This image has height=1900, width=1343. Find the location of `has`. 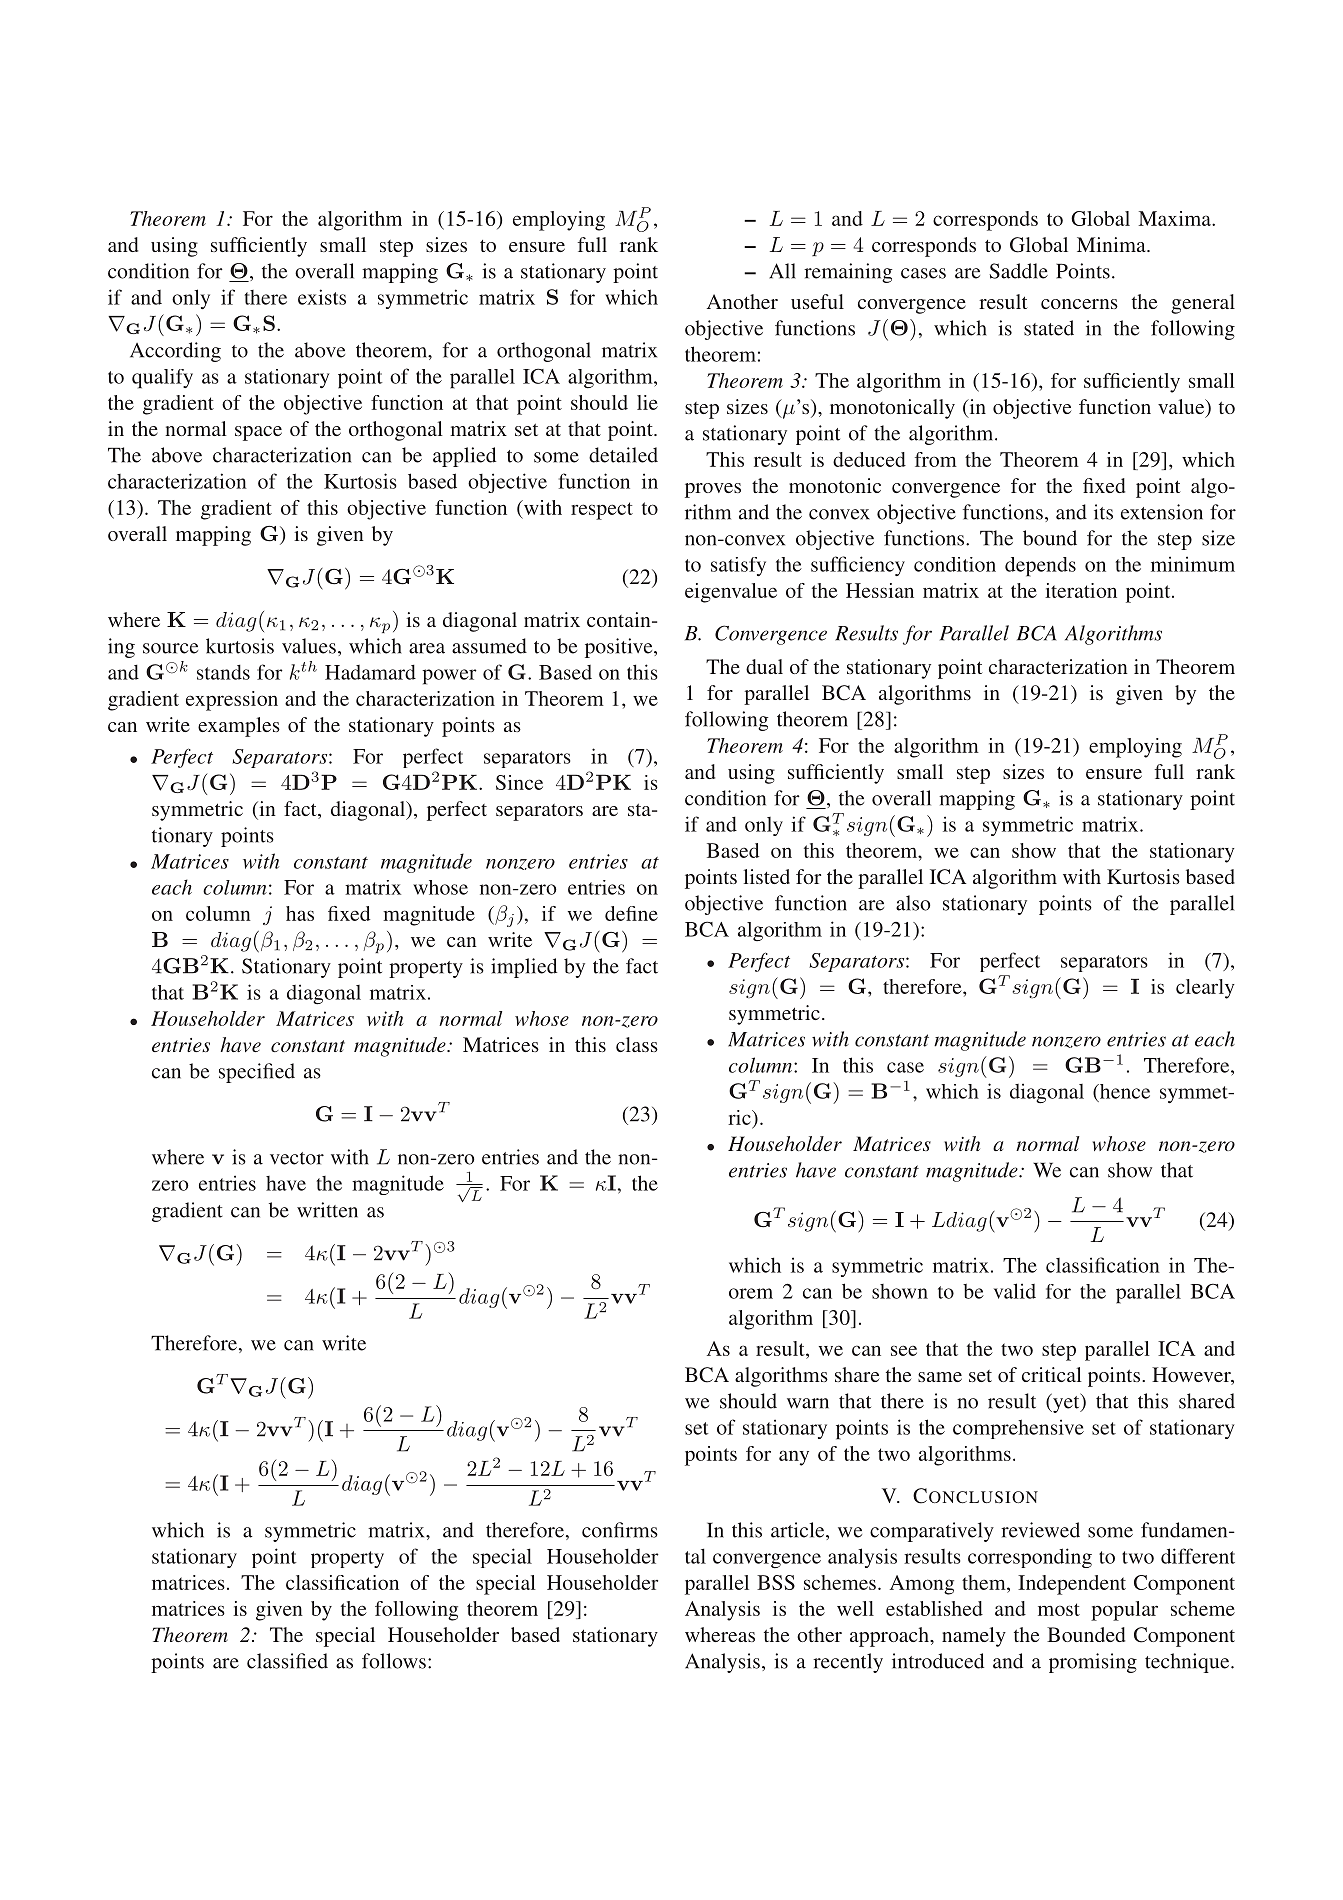

has is located at coordinates (300, 913).
